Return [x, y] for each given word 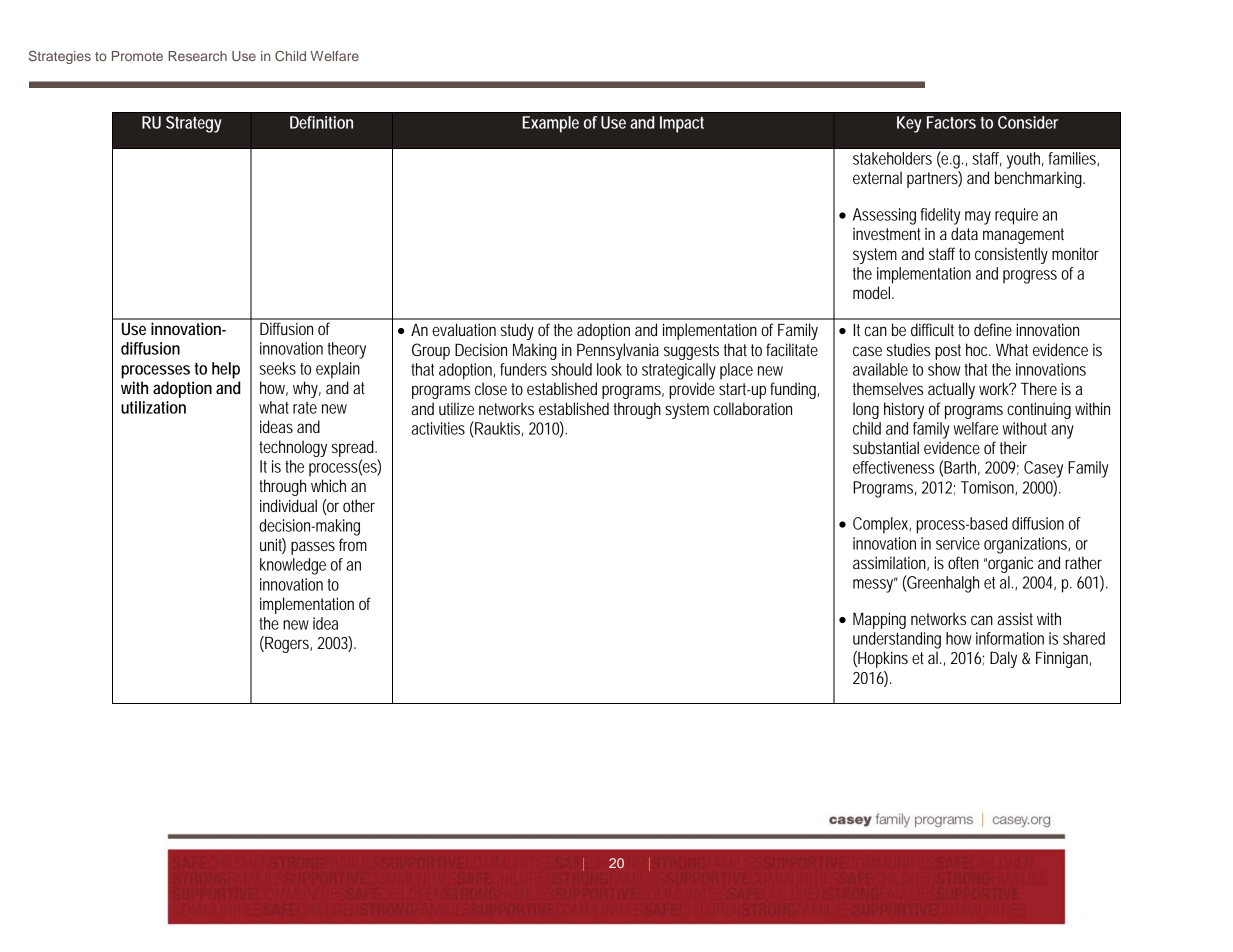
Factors [951, 122]
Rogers [287, 644]
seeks [278, 368]
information [1010, 638]
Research [197, 56]
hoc [978, 349]
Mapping [879, 620]
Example [551, 124]
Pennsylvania [618, 351]
